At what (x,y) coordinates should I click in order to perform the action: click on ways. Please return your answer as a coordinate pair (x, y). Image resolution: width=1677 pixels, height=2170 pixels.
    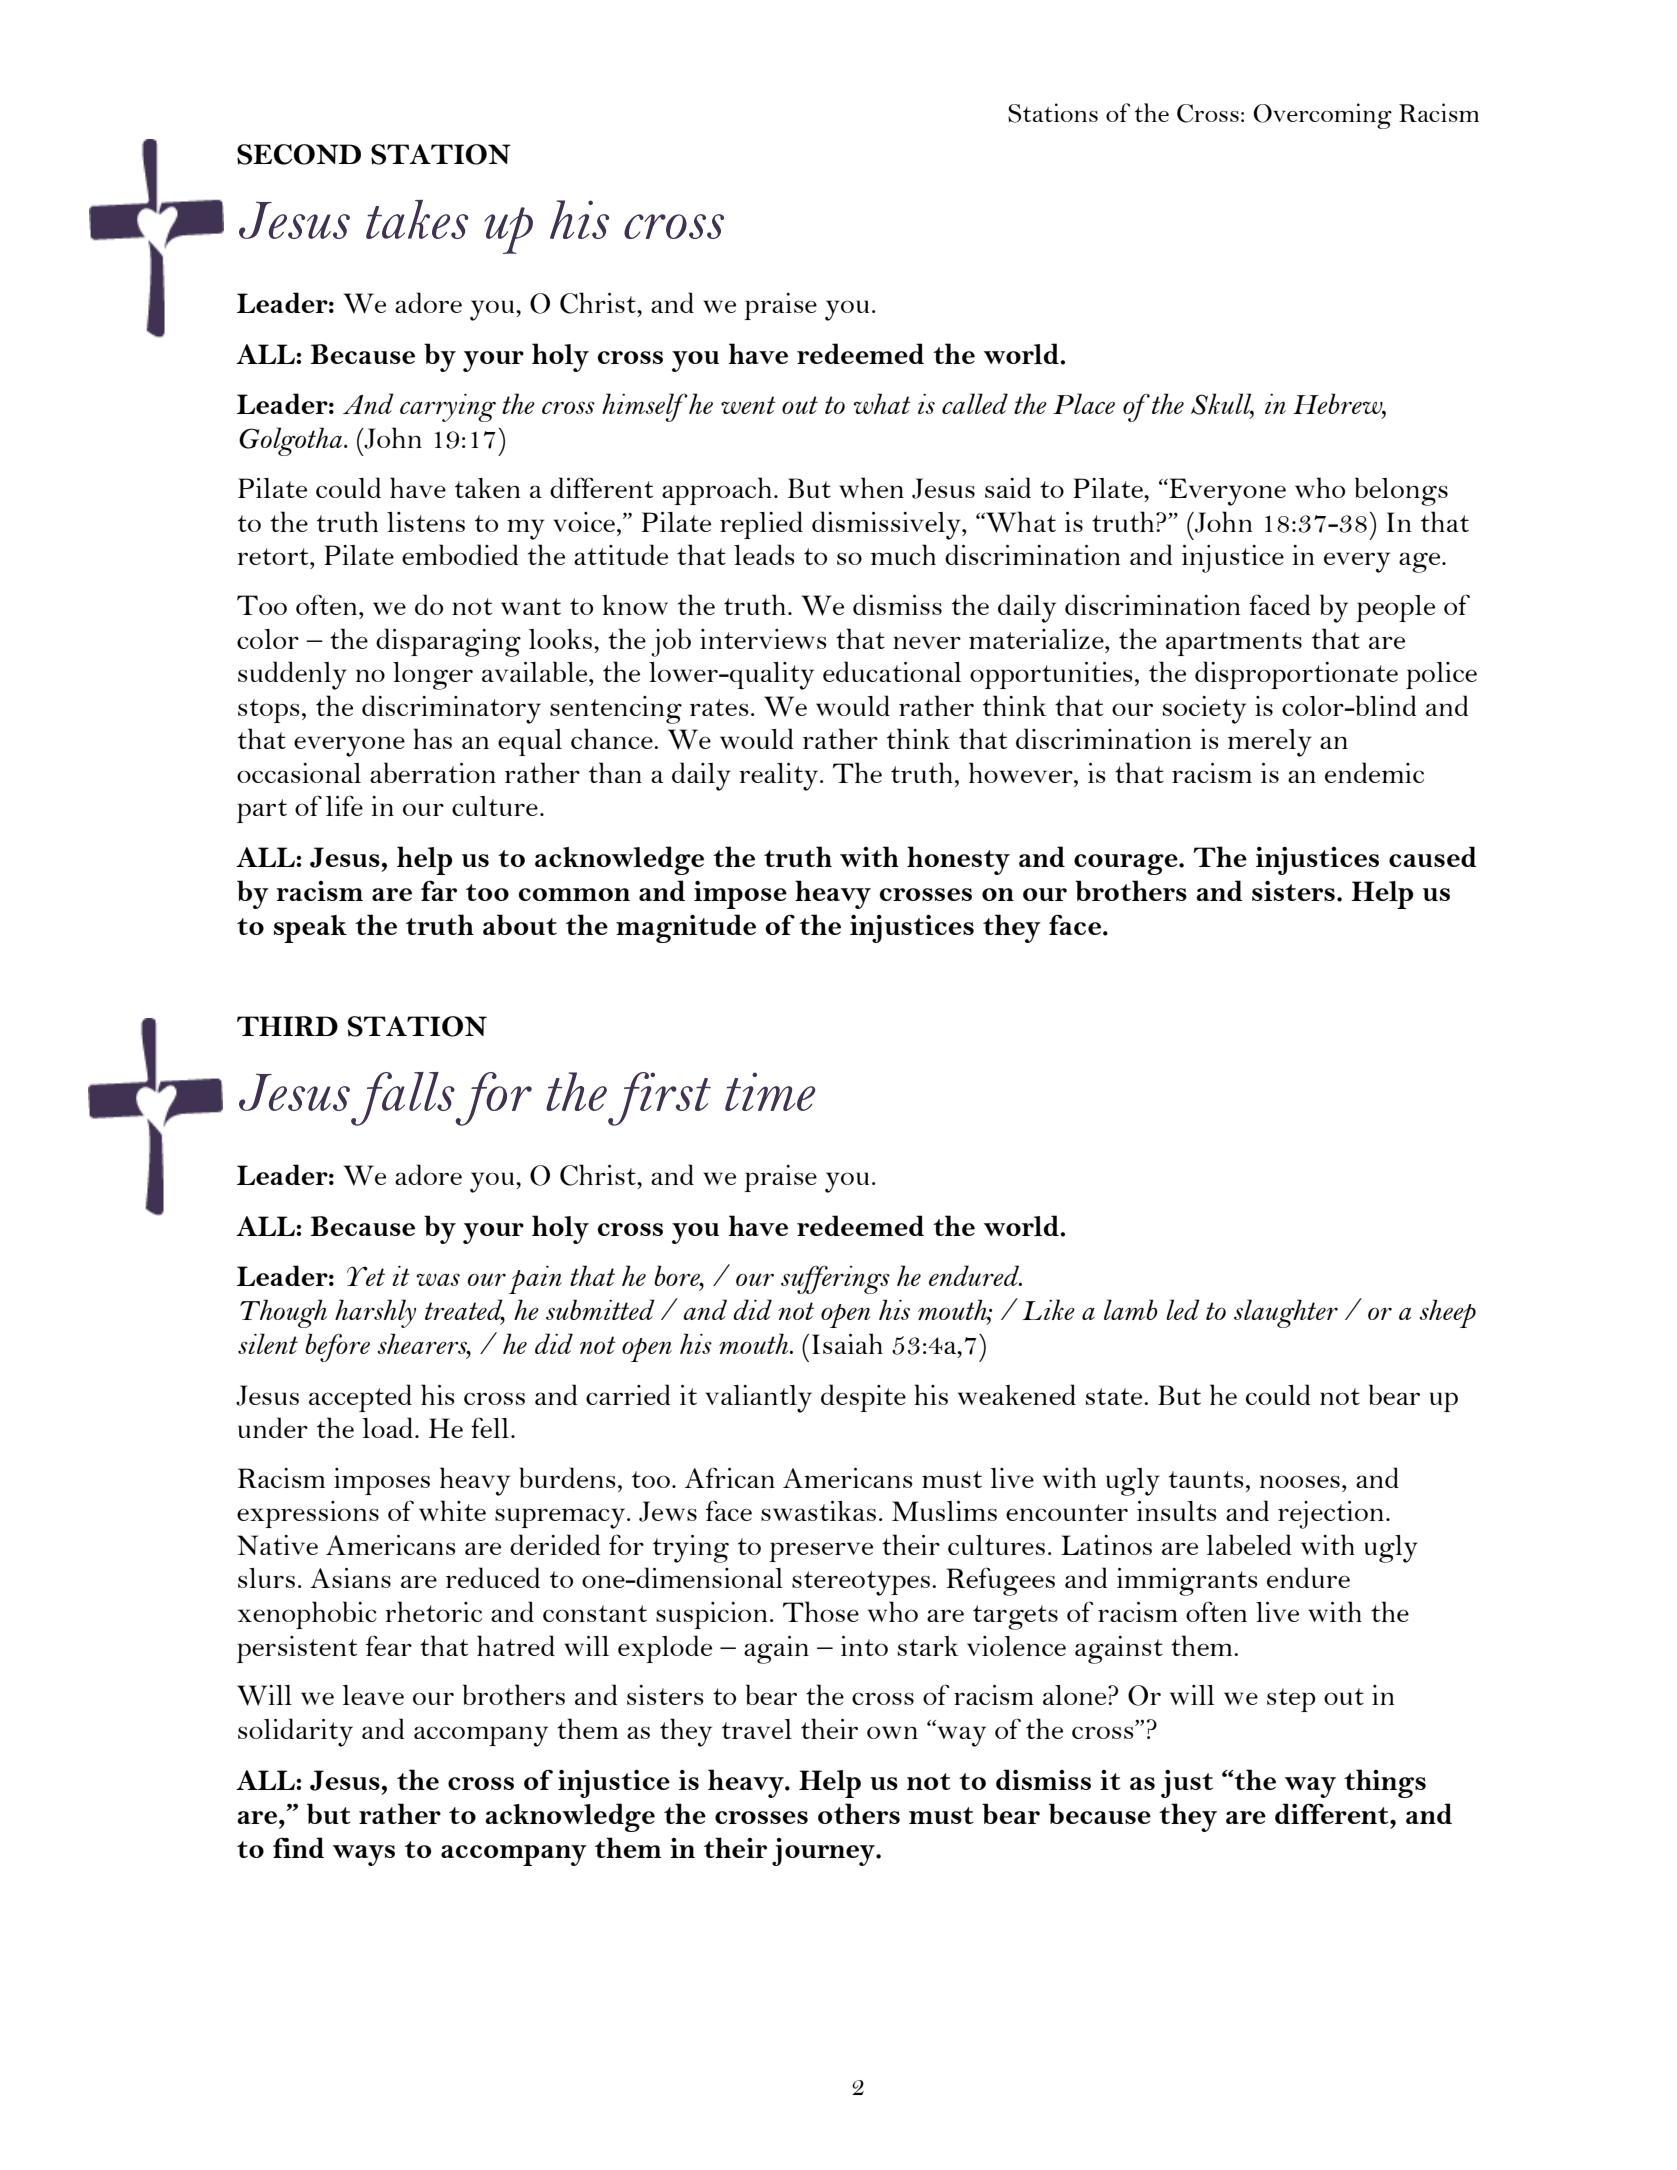
    Looking at the image, I should click on (364, 1855).
